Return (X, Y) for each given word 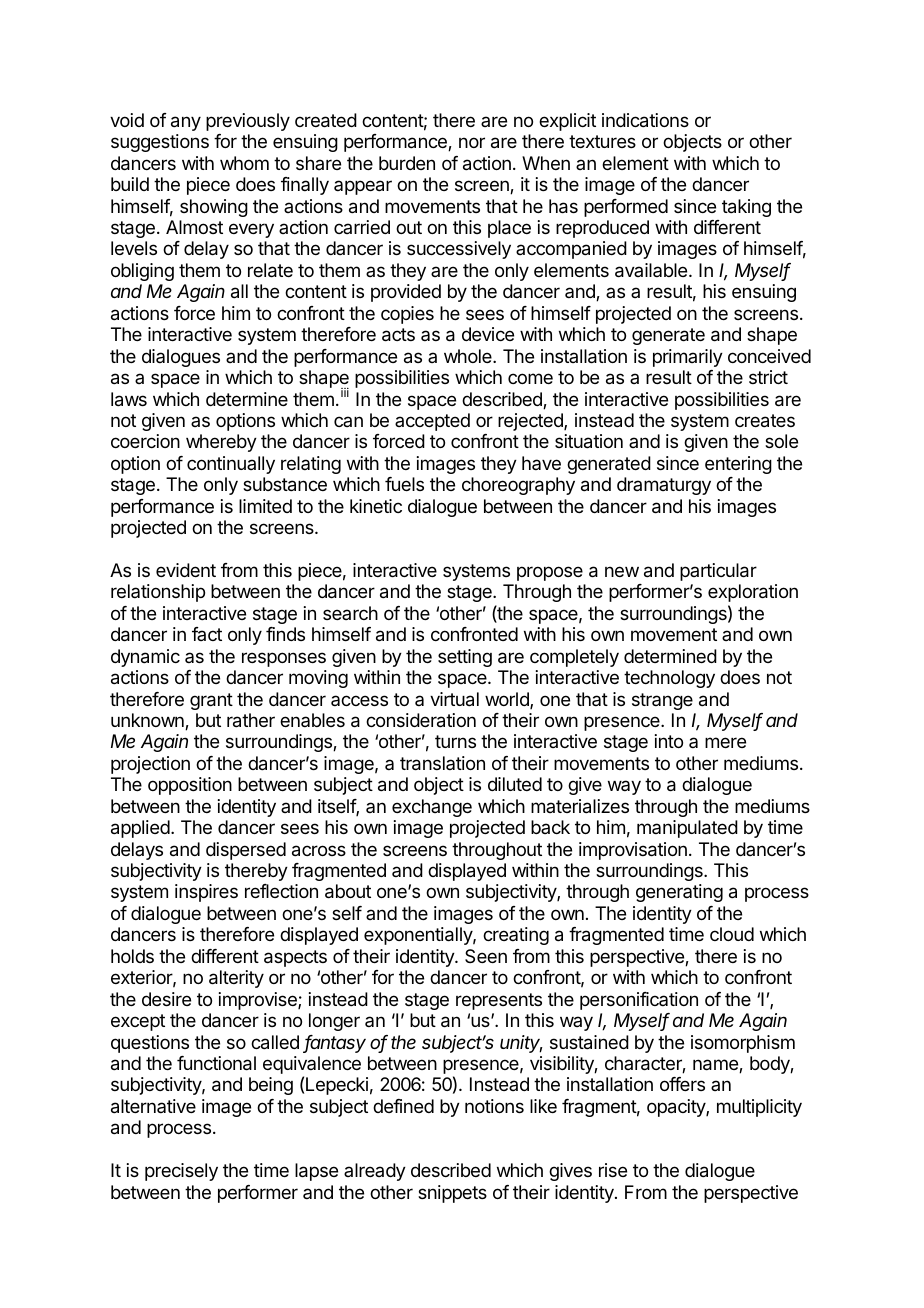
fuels (404, 484)
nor (472, 142)
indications (645, 120)
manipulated (687, 829)
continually (231, 465)
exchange (432, 808)
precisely (181, 1172)
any (186, 123)
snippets (452, 1194)
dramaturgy (664, 486)
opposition (190, 786)
